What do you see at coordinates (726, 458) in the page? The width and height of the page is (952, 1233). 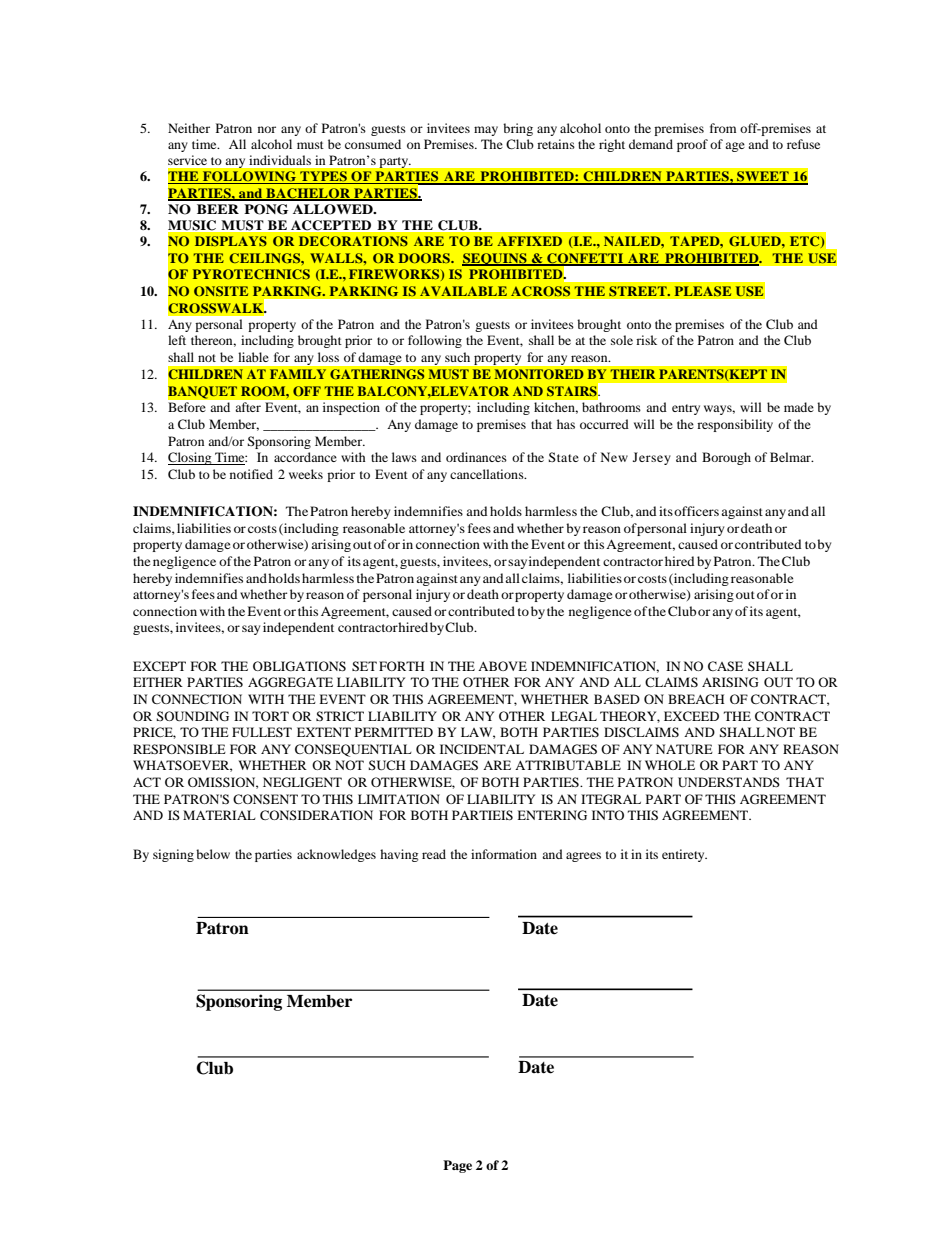 I see `Borough` at bounding box center [726, 458].
